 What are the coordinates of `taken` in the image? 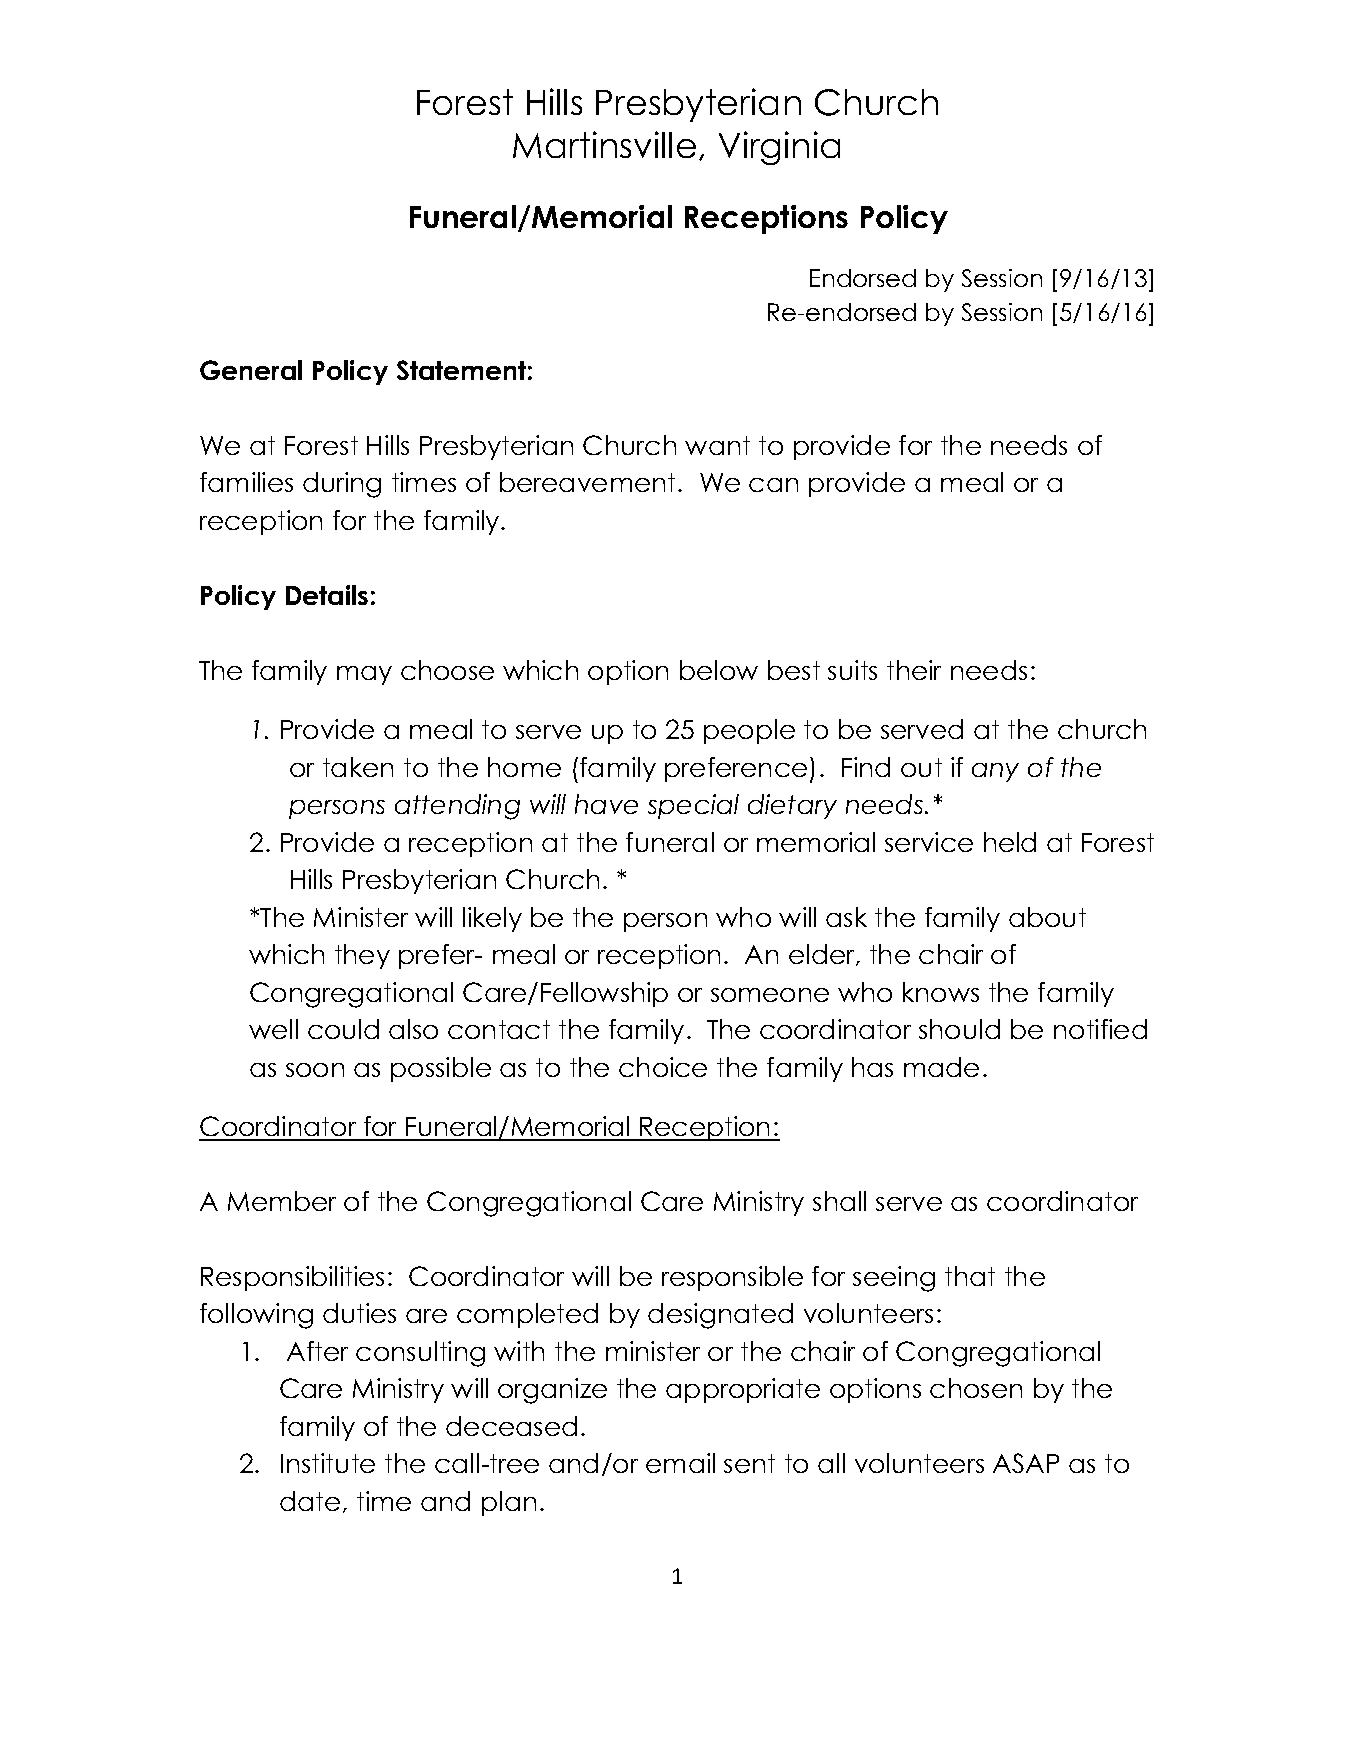 It's located at (358, 767).
